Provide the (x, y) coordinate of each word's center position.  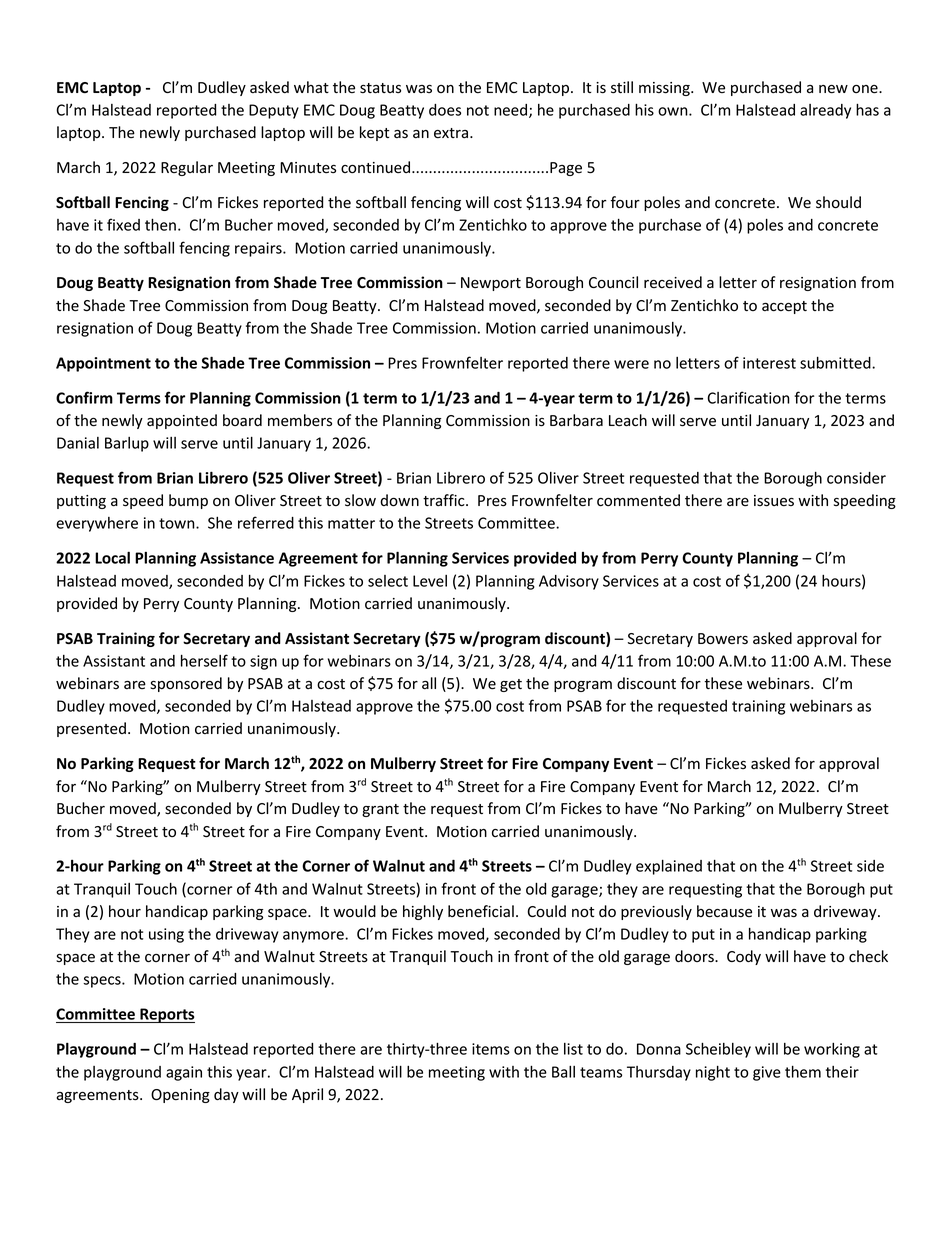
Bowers (723, 639)
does (445, 110)
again (184, 1073)
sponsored (186, 684)
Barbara (576, 420)
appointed (182, 421)
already (825, 111)
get (511, 685)
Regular (187, 168)
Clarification (748, 397)
